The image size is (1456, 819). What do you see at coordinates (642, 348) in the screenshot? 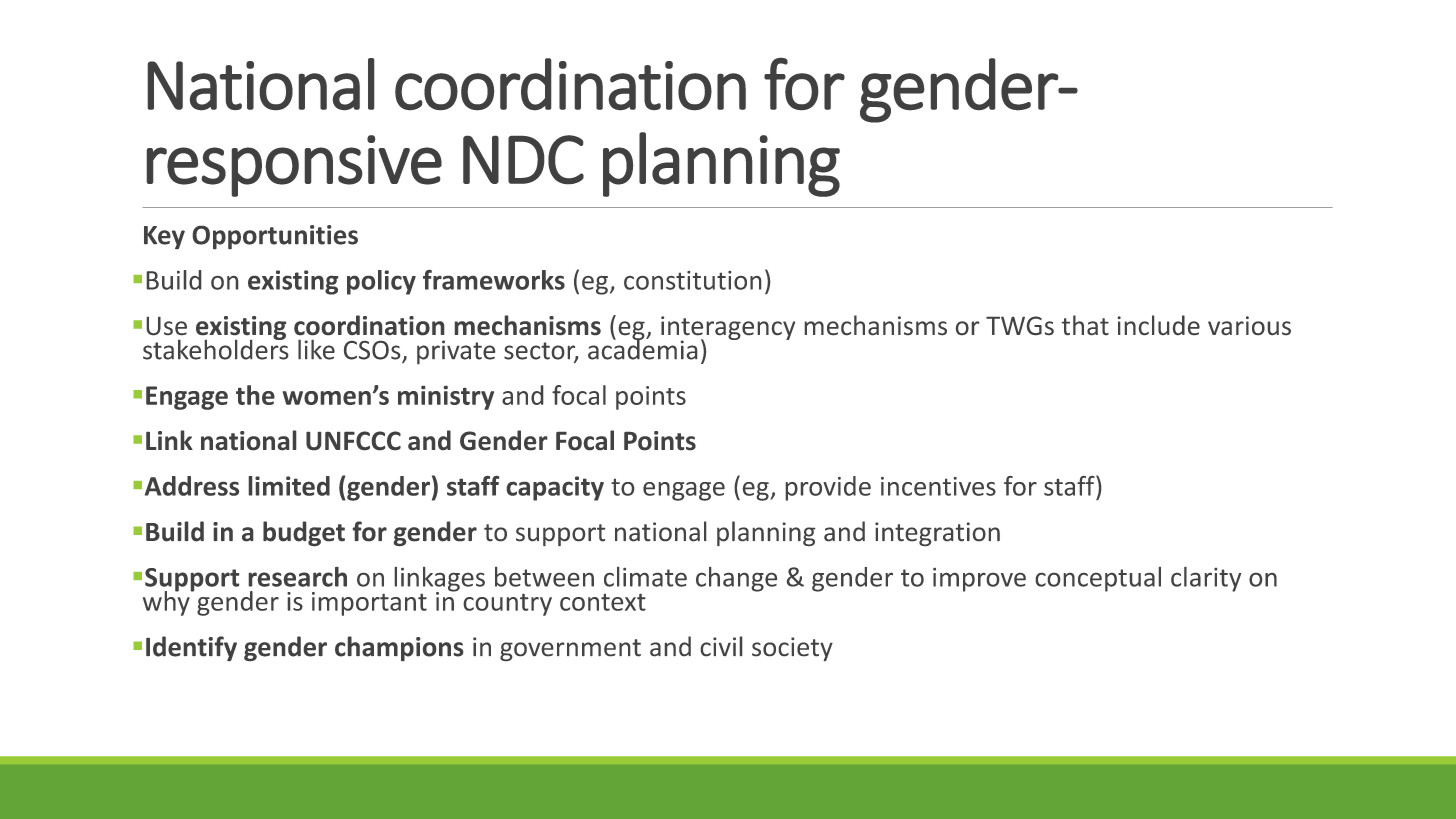
I see `academia` at bounding box center [642, 348].
